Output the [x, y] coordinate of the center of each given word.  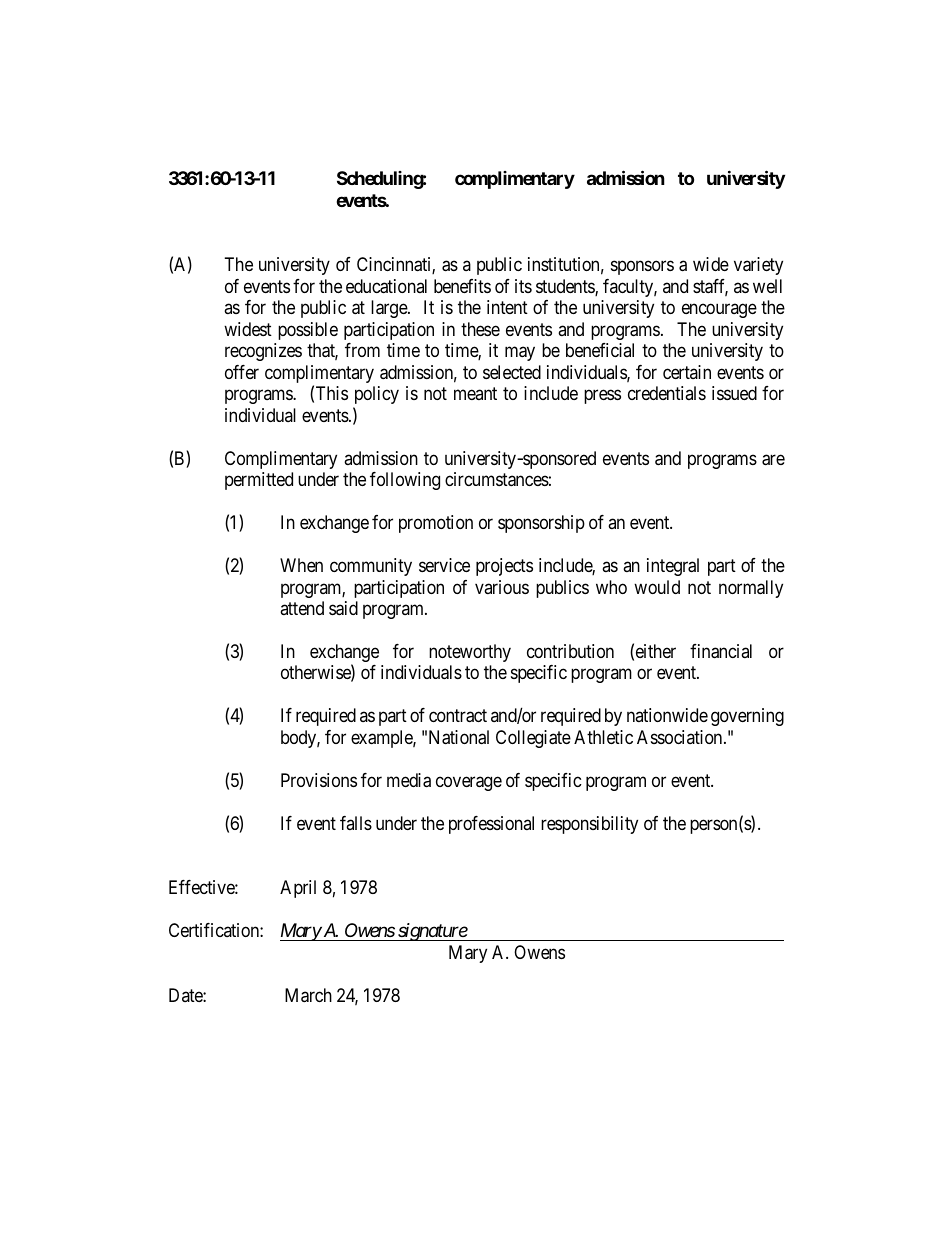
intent [507, 307]
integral [673, 567]
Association [681, 737]
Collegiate [533, 739]
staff [710, 287]
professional [491, 825]
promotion [436, 524]
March [308, 995]
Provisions [319, 780]
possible [308, 331]
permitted [259, 481]
